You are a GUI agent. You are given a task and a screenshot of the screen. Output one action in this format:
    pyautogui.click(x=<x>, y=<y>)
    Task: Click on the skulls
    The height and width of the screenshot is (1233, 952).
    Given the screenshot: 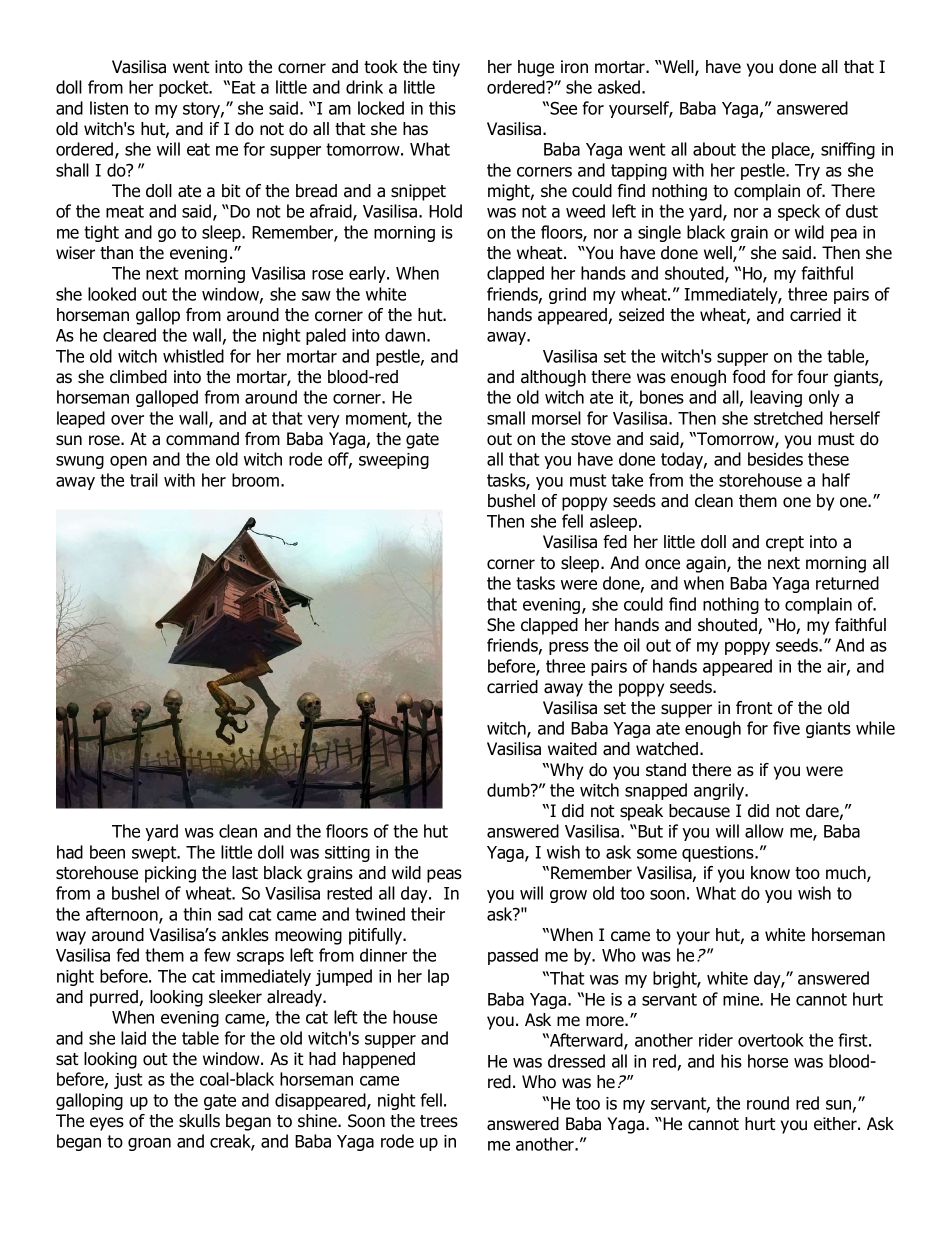 What is the action you would take?
    pyautogui.click(x=199, y=1121)
